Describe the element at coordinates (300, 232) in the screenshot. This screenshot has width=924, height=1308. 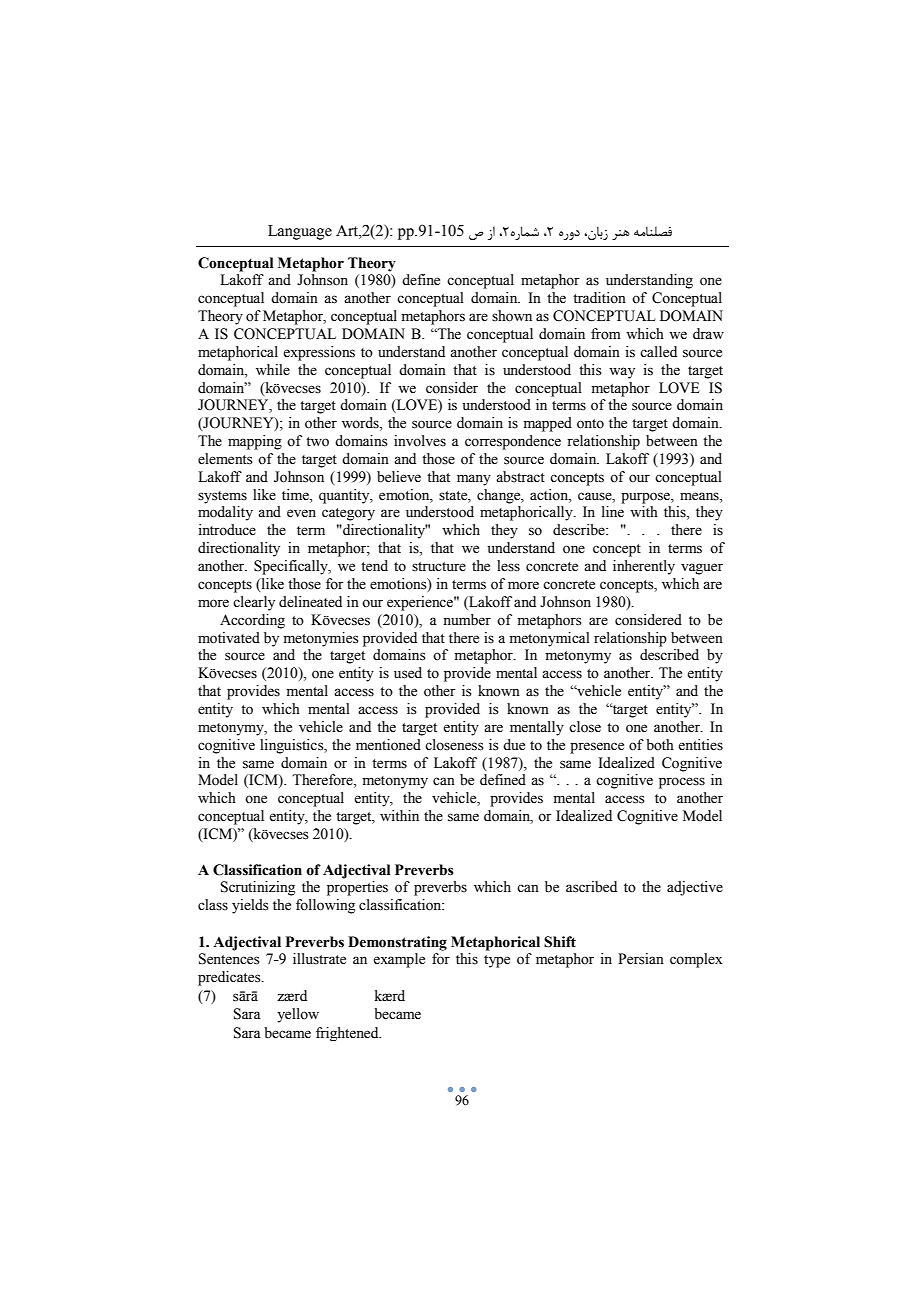
I see `Language` at that location.
